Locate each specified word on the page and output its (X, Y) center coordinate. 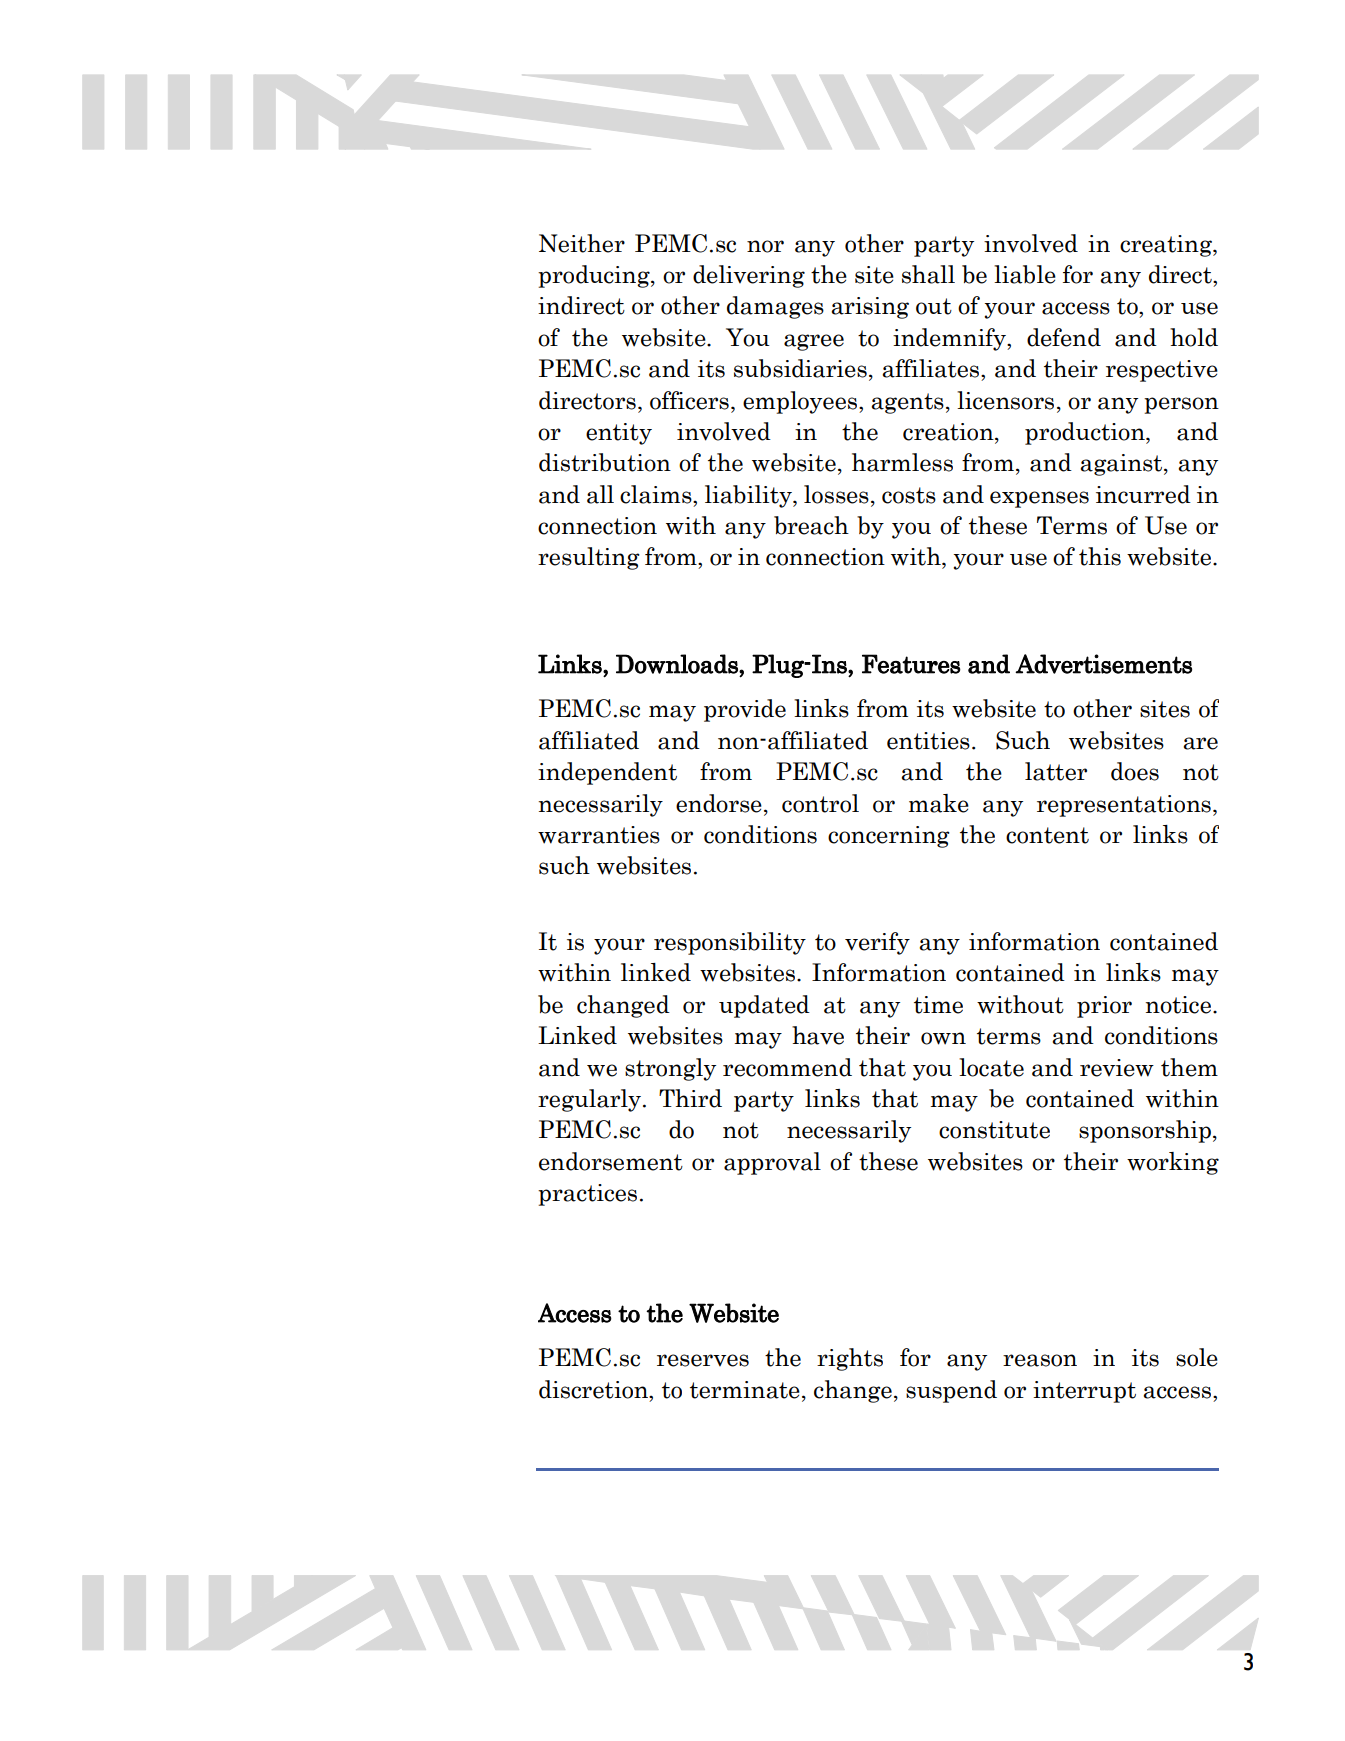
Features (911, 664)
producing (595, 276)
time (938, 1005)
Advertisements (1103, 664)
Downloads (678, 664)
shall (928, 274)
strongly (670, 1069)
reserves (703, 1360)
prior (1104, 1007)
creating (1167, 246)
